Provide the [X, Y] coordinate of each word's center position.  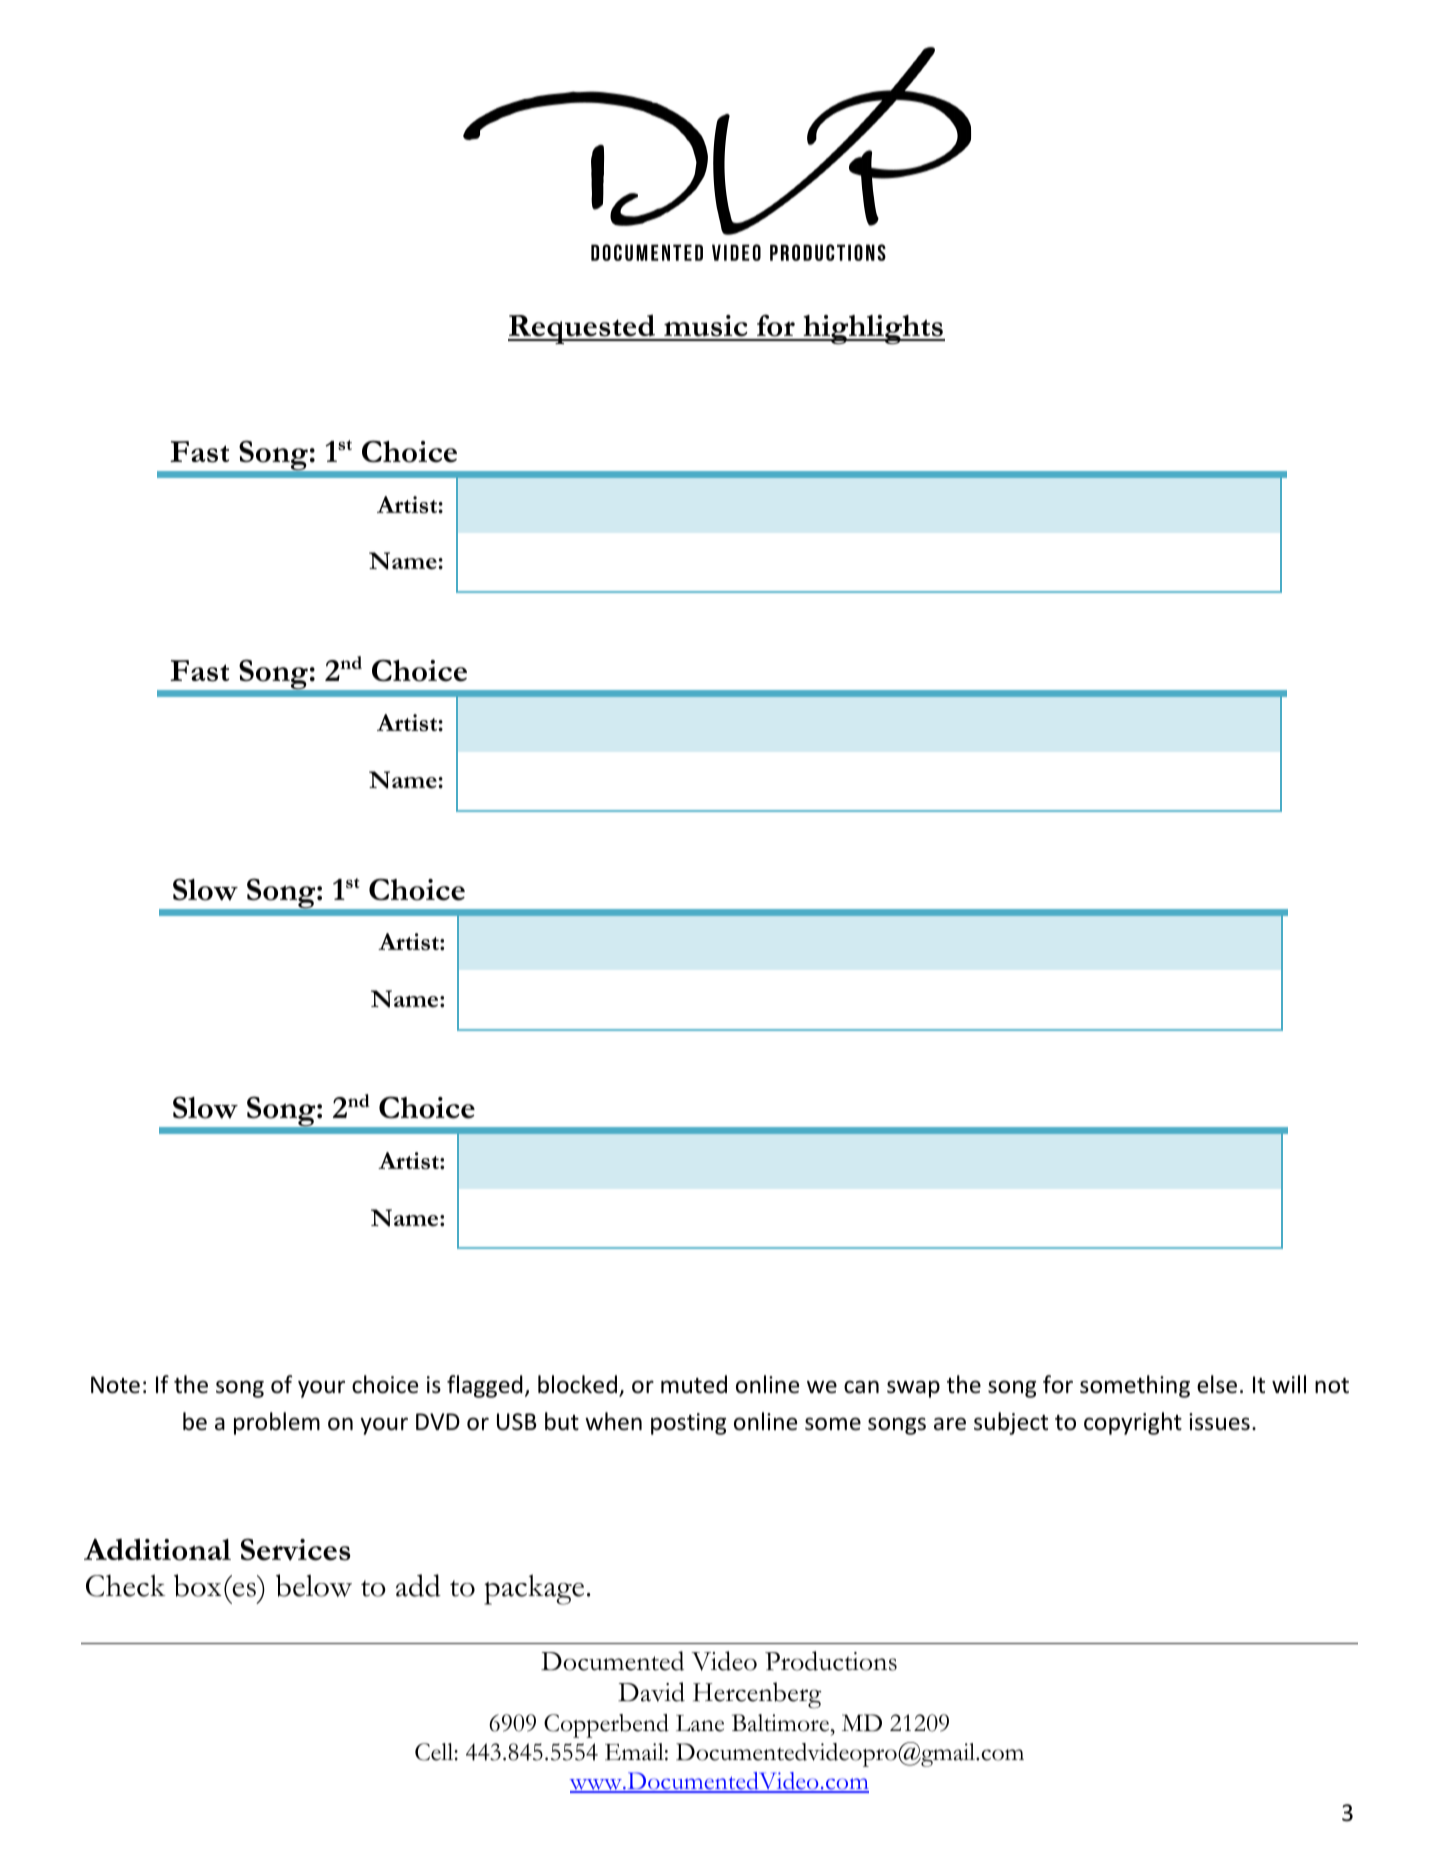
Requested [583, 329]
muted [694, 1384]
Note [115, 1385]
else [1217, 1384]
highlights [873, 329]
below [314, 1585]
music [706, 327]
